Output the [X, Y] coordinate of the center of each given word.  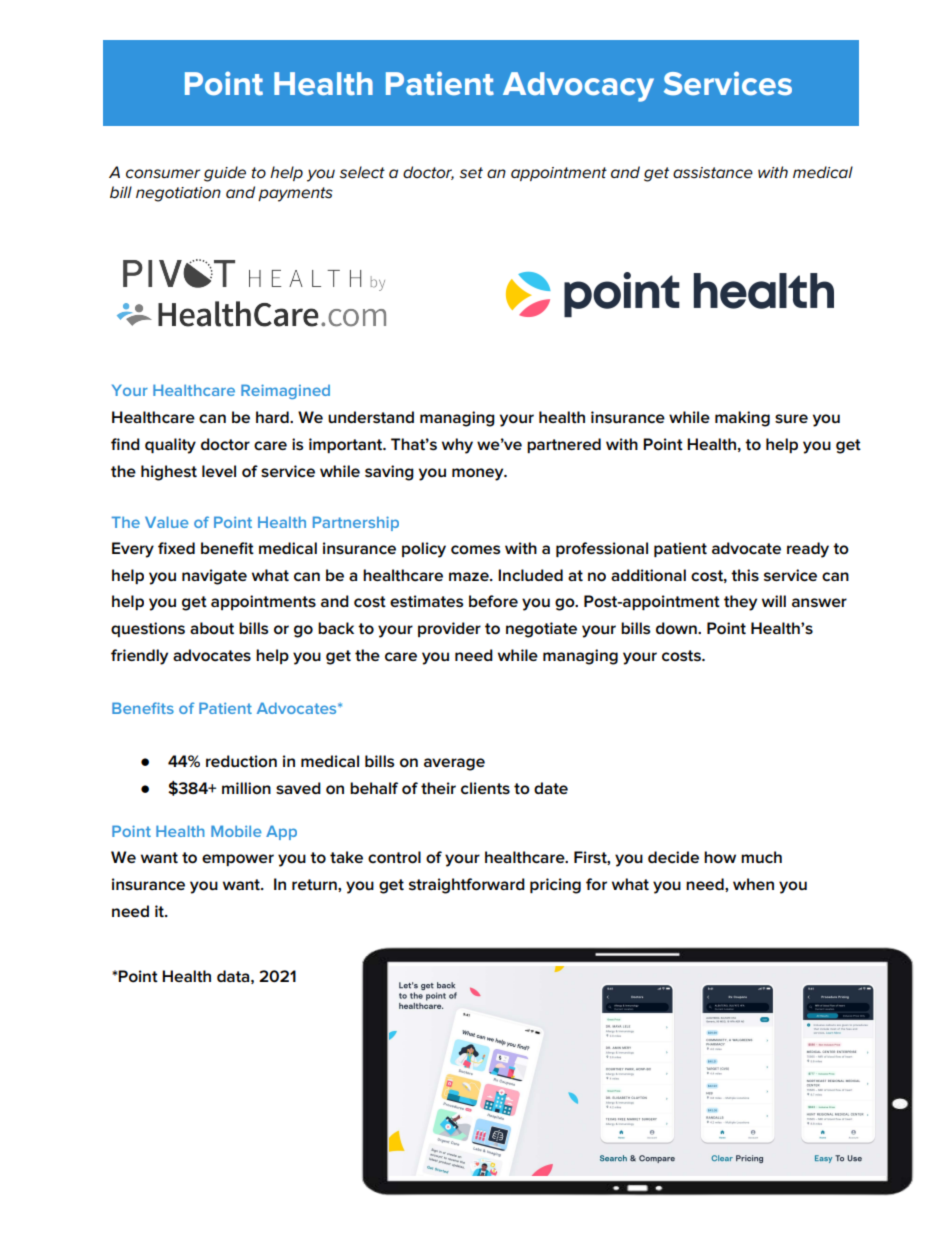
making [742, 419]
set [471, 173]
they [740, 603]
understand [371, 417]
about [212, 628]
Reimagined [285, 391]
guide [225, 174]
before [493, 601]
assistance [713, 173]
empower [238, 860]
